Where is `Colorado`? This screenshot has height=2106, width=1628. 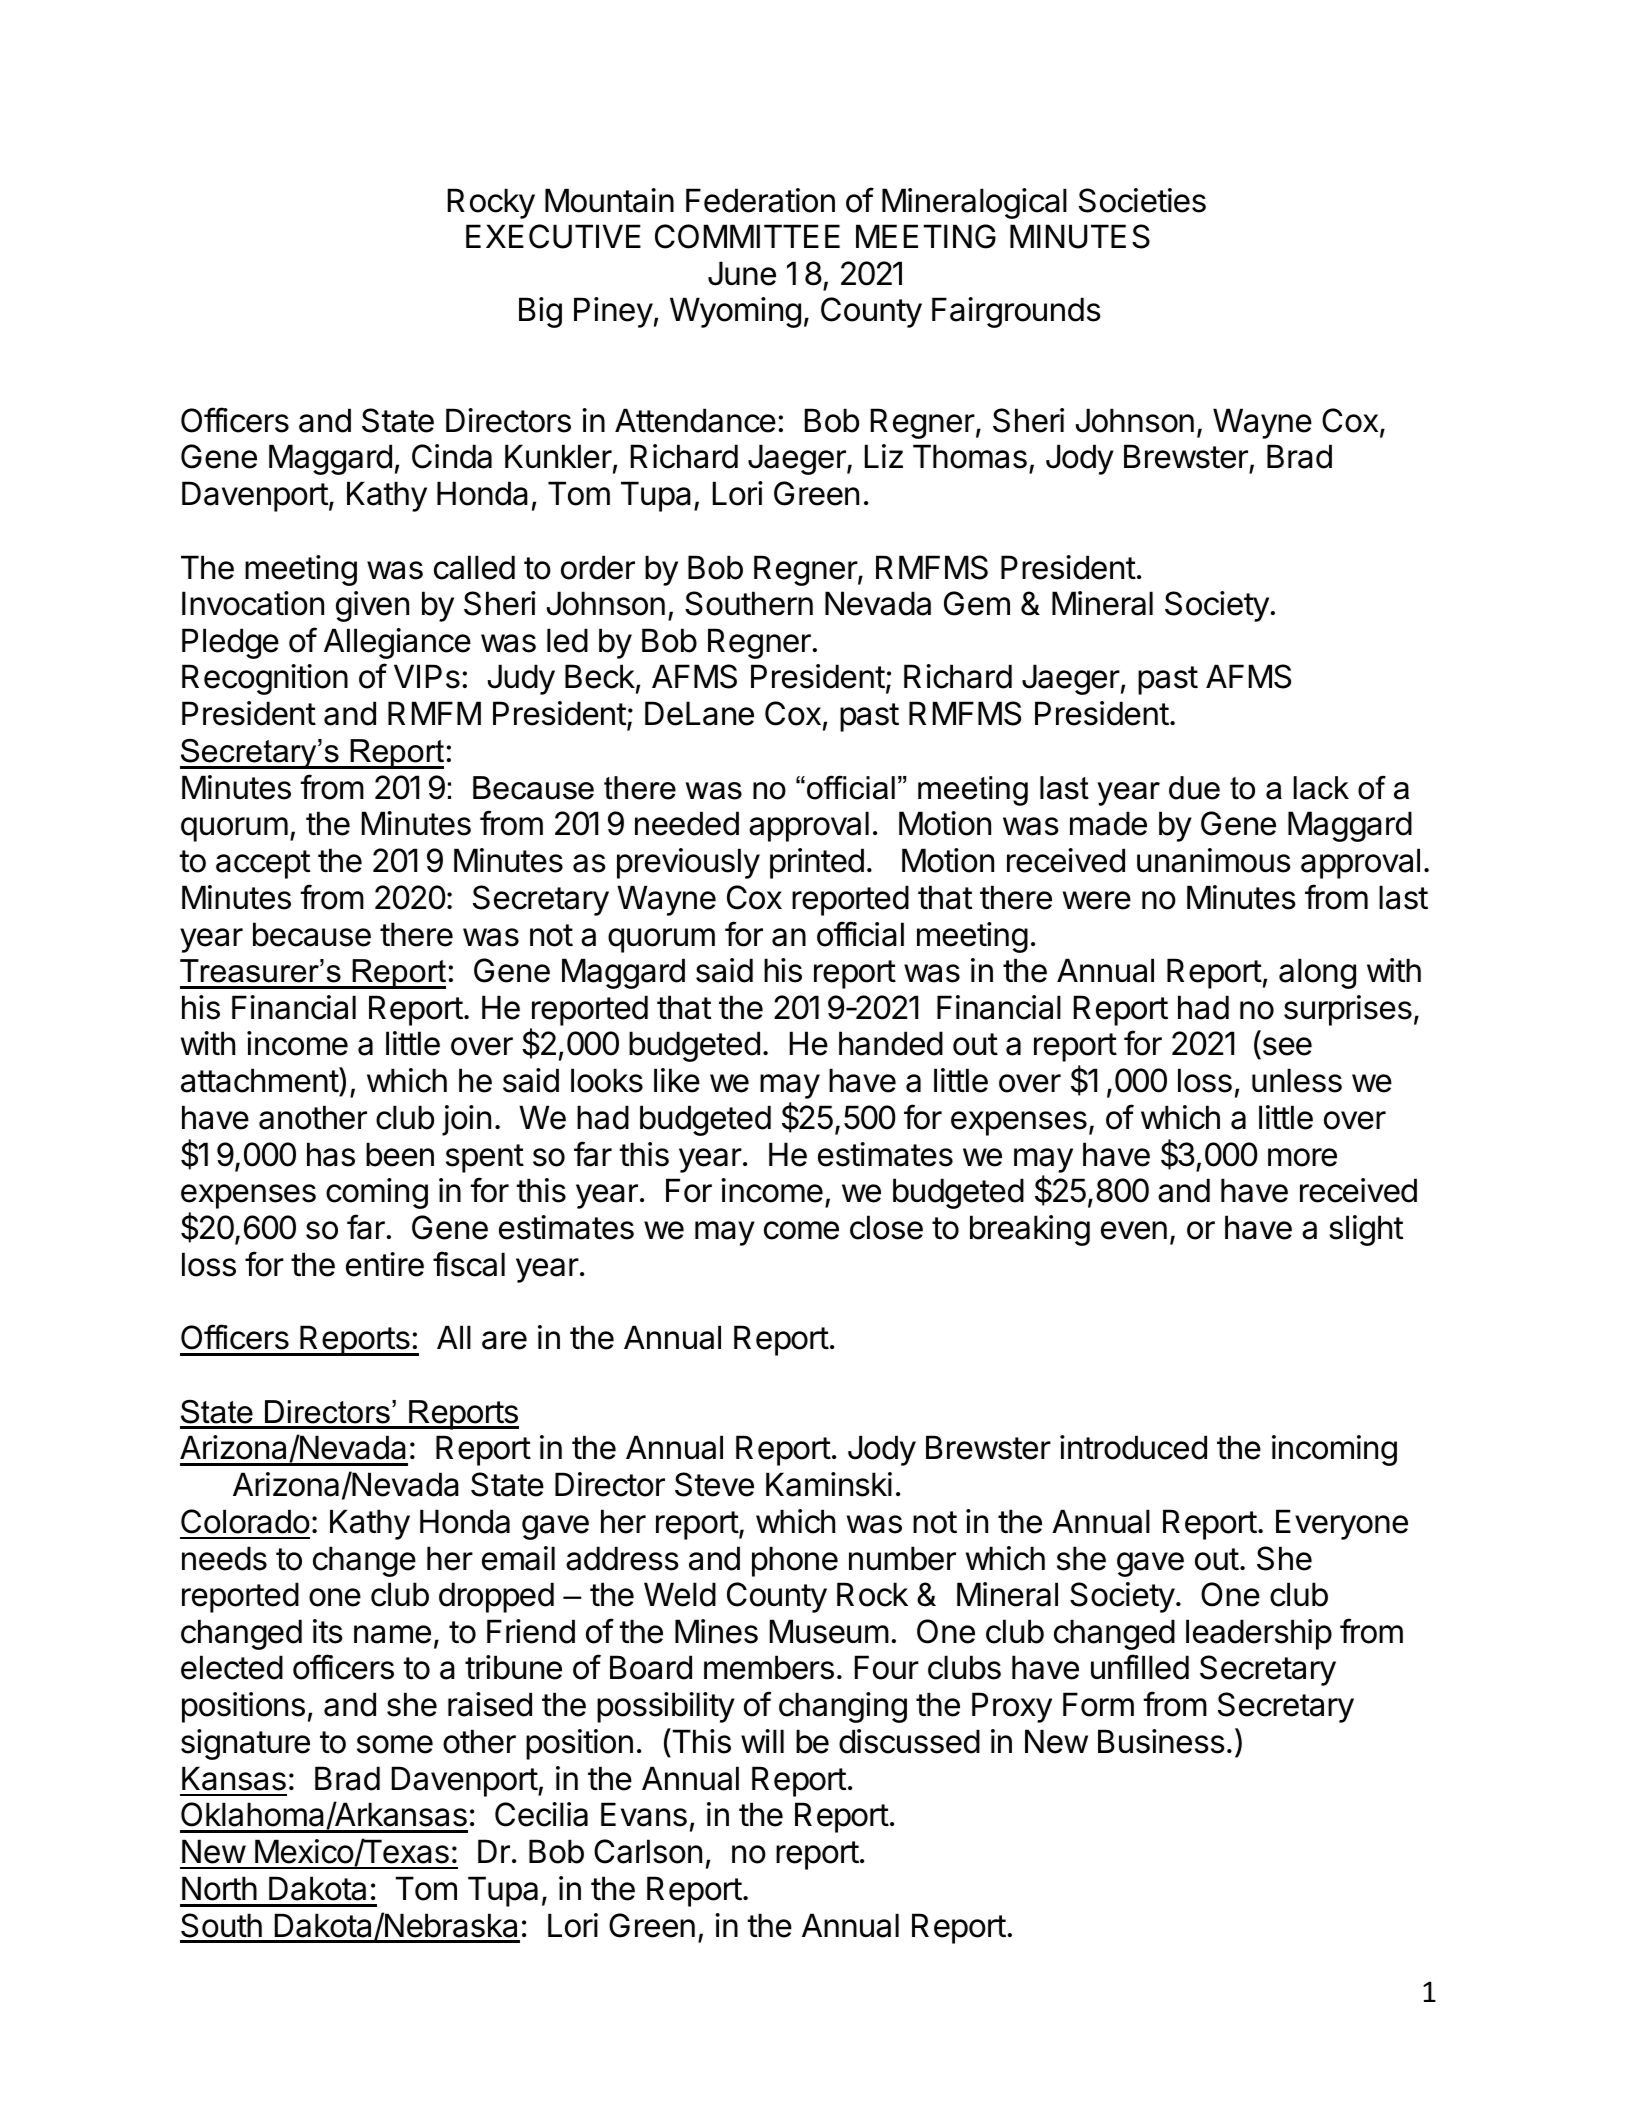 Colorado is located at coordinates (245, 1521).
